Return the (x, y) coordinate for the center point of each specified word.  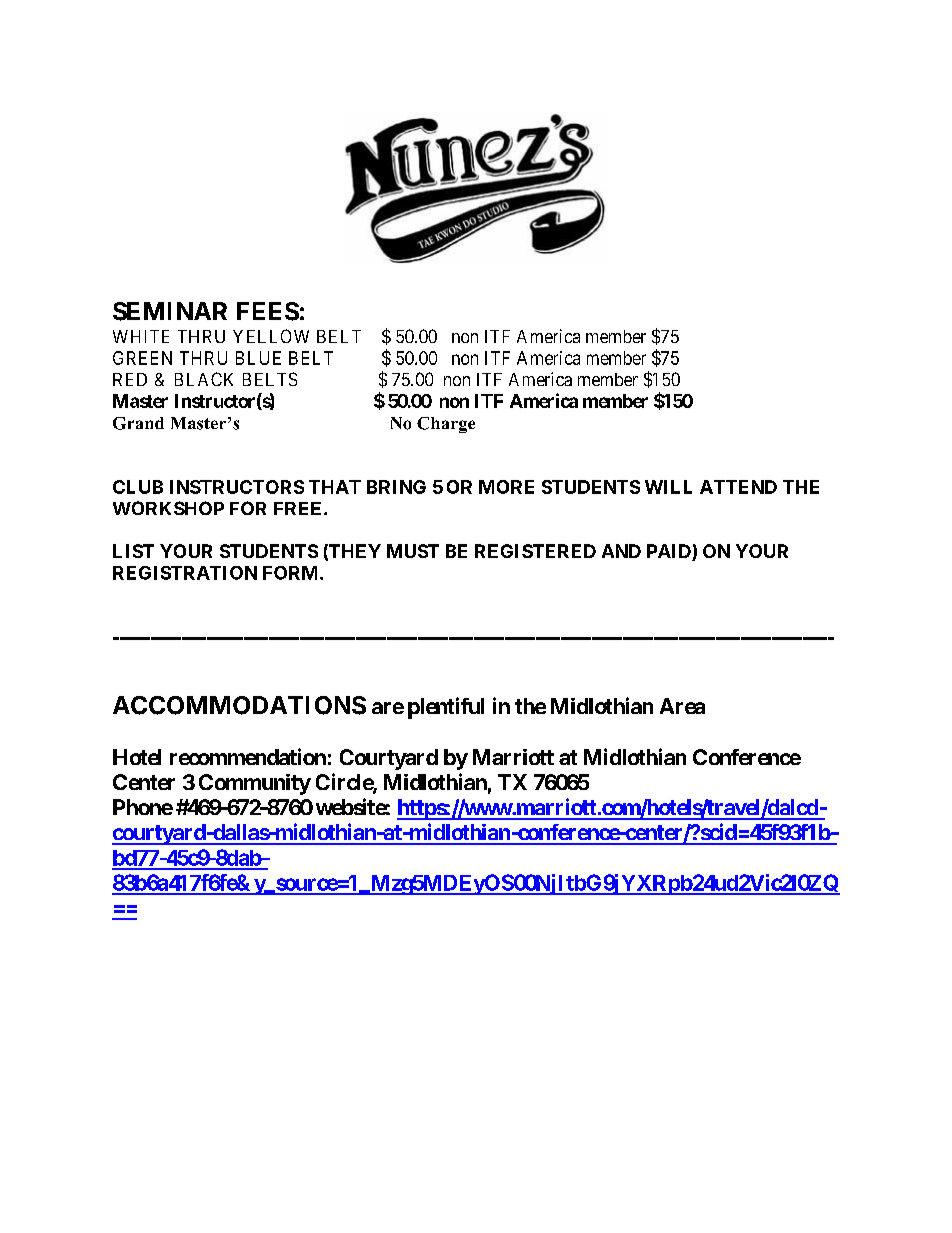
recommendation (248, 756)
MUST (413, 551)
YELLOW (271, 336)
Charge (446, 425)
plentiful (446, 708)
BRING (396, 487)
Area (682, 706)
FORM (292, 573)
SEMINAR (170, 311)
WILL (668, 487)
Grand (138, 423)
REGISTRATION (185, 573)
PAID (670, 552)
